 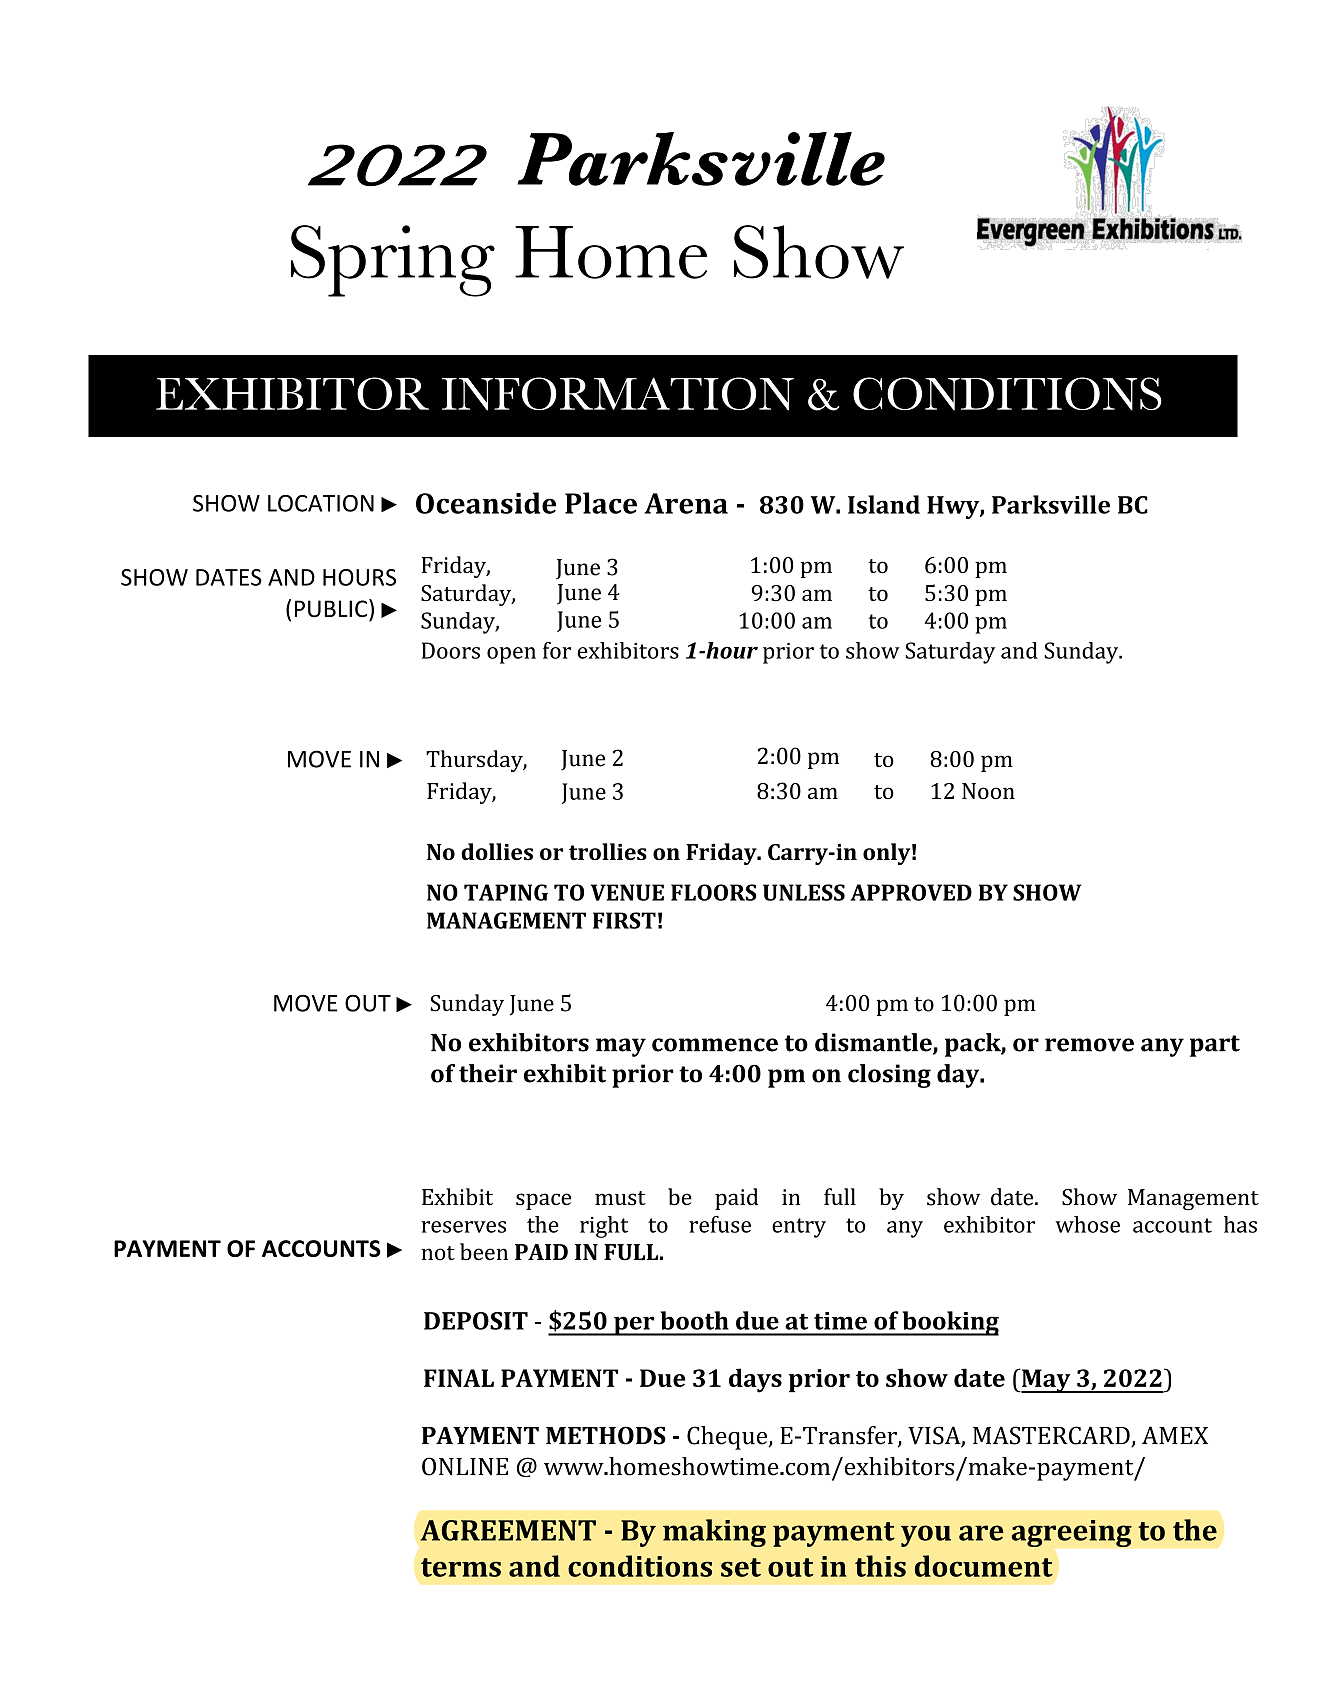 What do you see at coordinates (461, 1567) in the page?
I see `terms` at bounding box center [461, 1567].
